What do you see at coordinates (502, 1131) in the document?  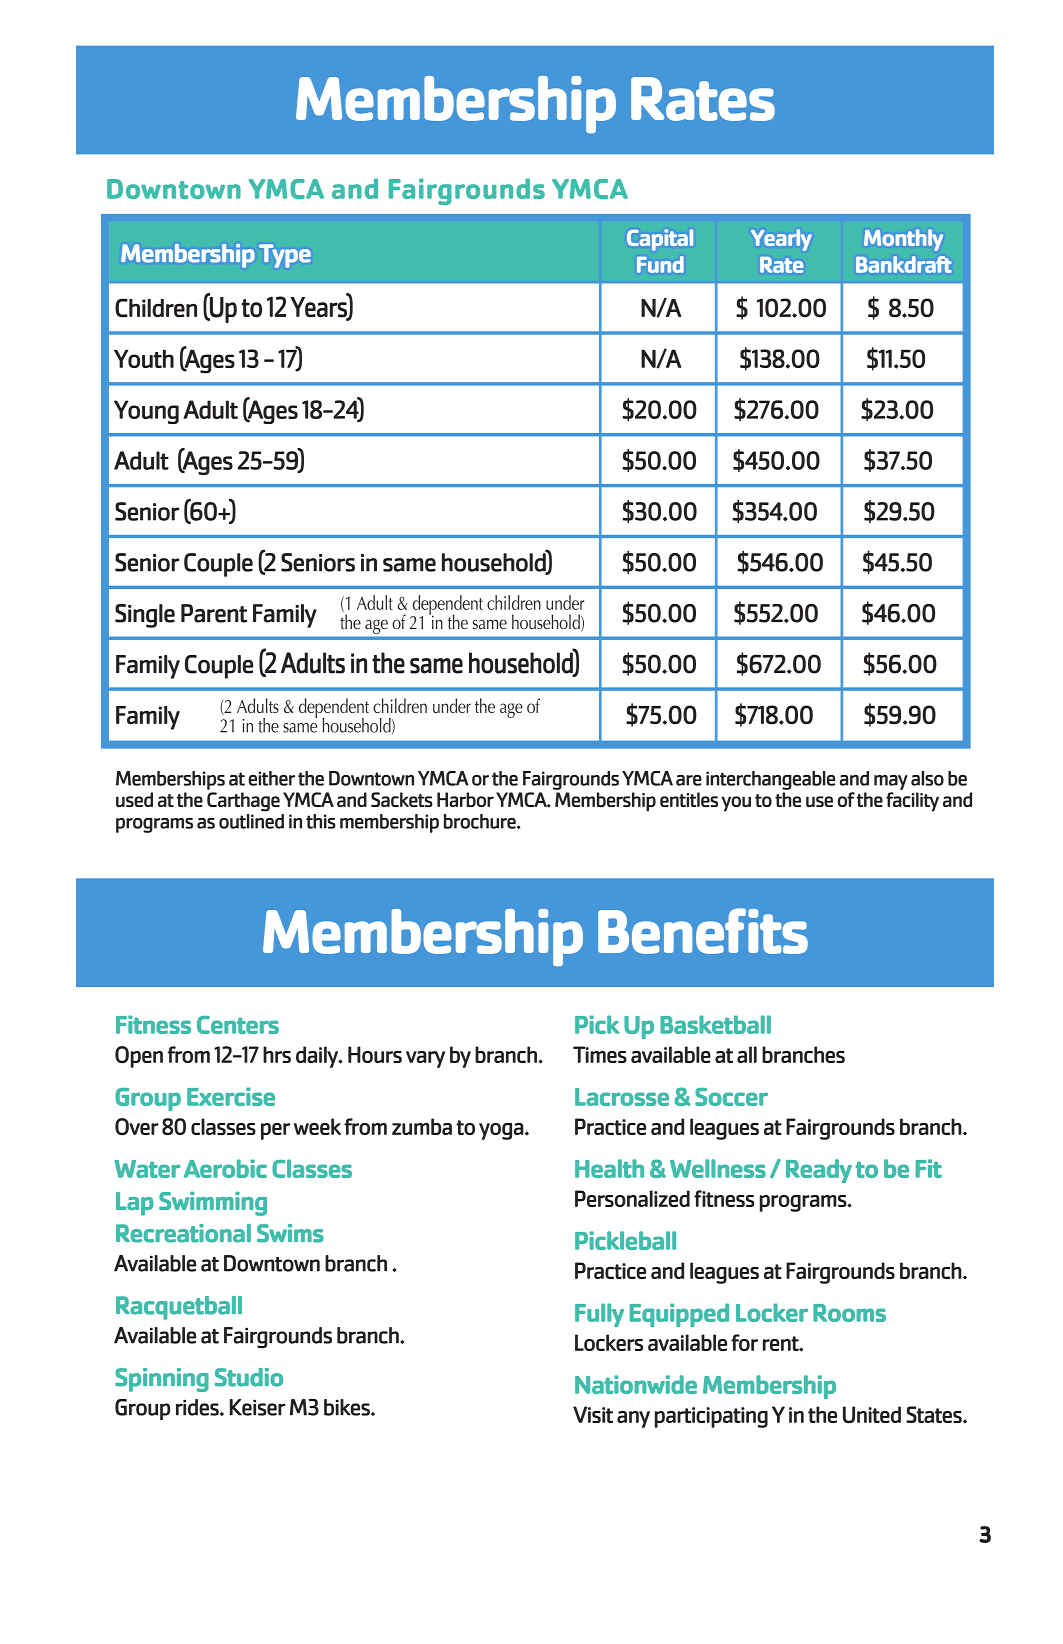 I see `yoga` at bounding box center [502, 1131].
